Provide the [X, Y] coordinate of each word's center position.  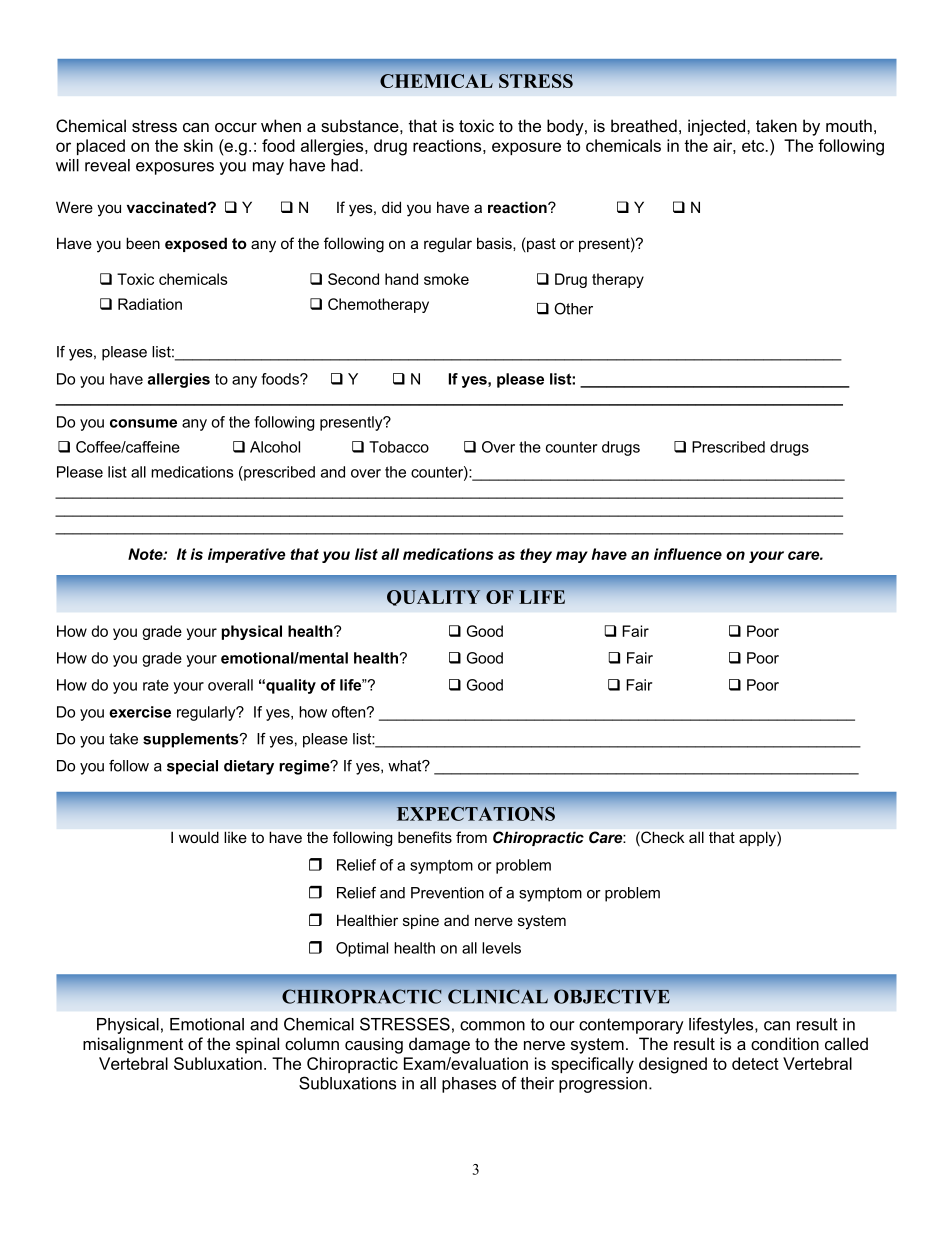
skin [198, 145]
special [192, 767]
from [471, 837]
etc [754, 146]
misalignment [133, 1045]
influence [688, 554]
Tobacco [399, 447]
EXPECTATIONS [476, 814]
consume [143, 423]
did [391, 207]
